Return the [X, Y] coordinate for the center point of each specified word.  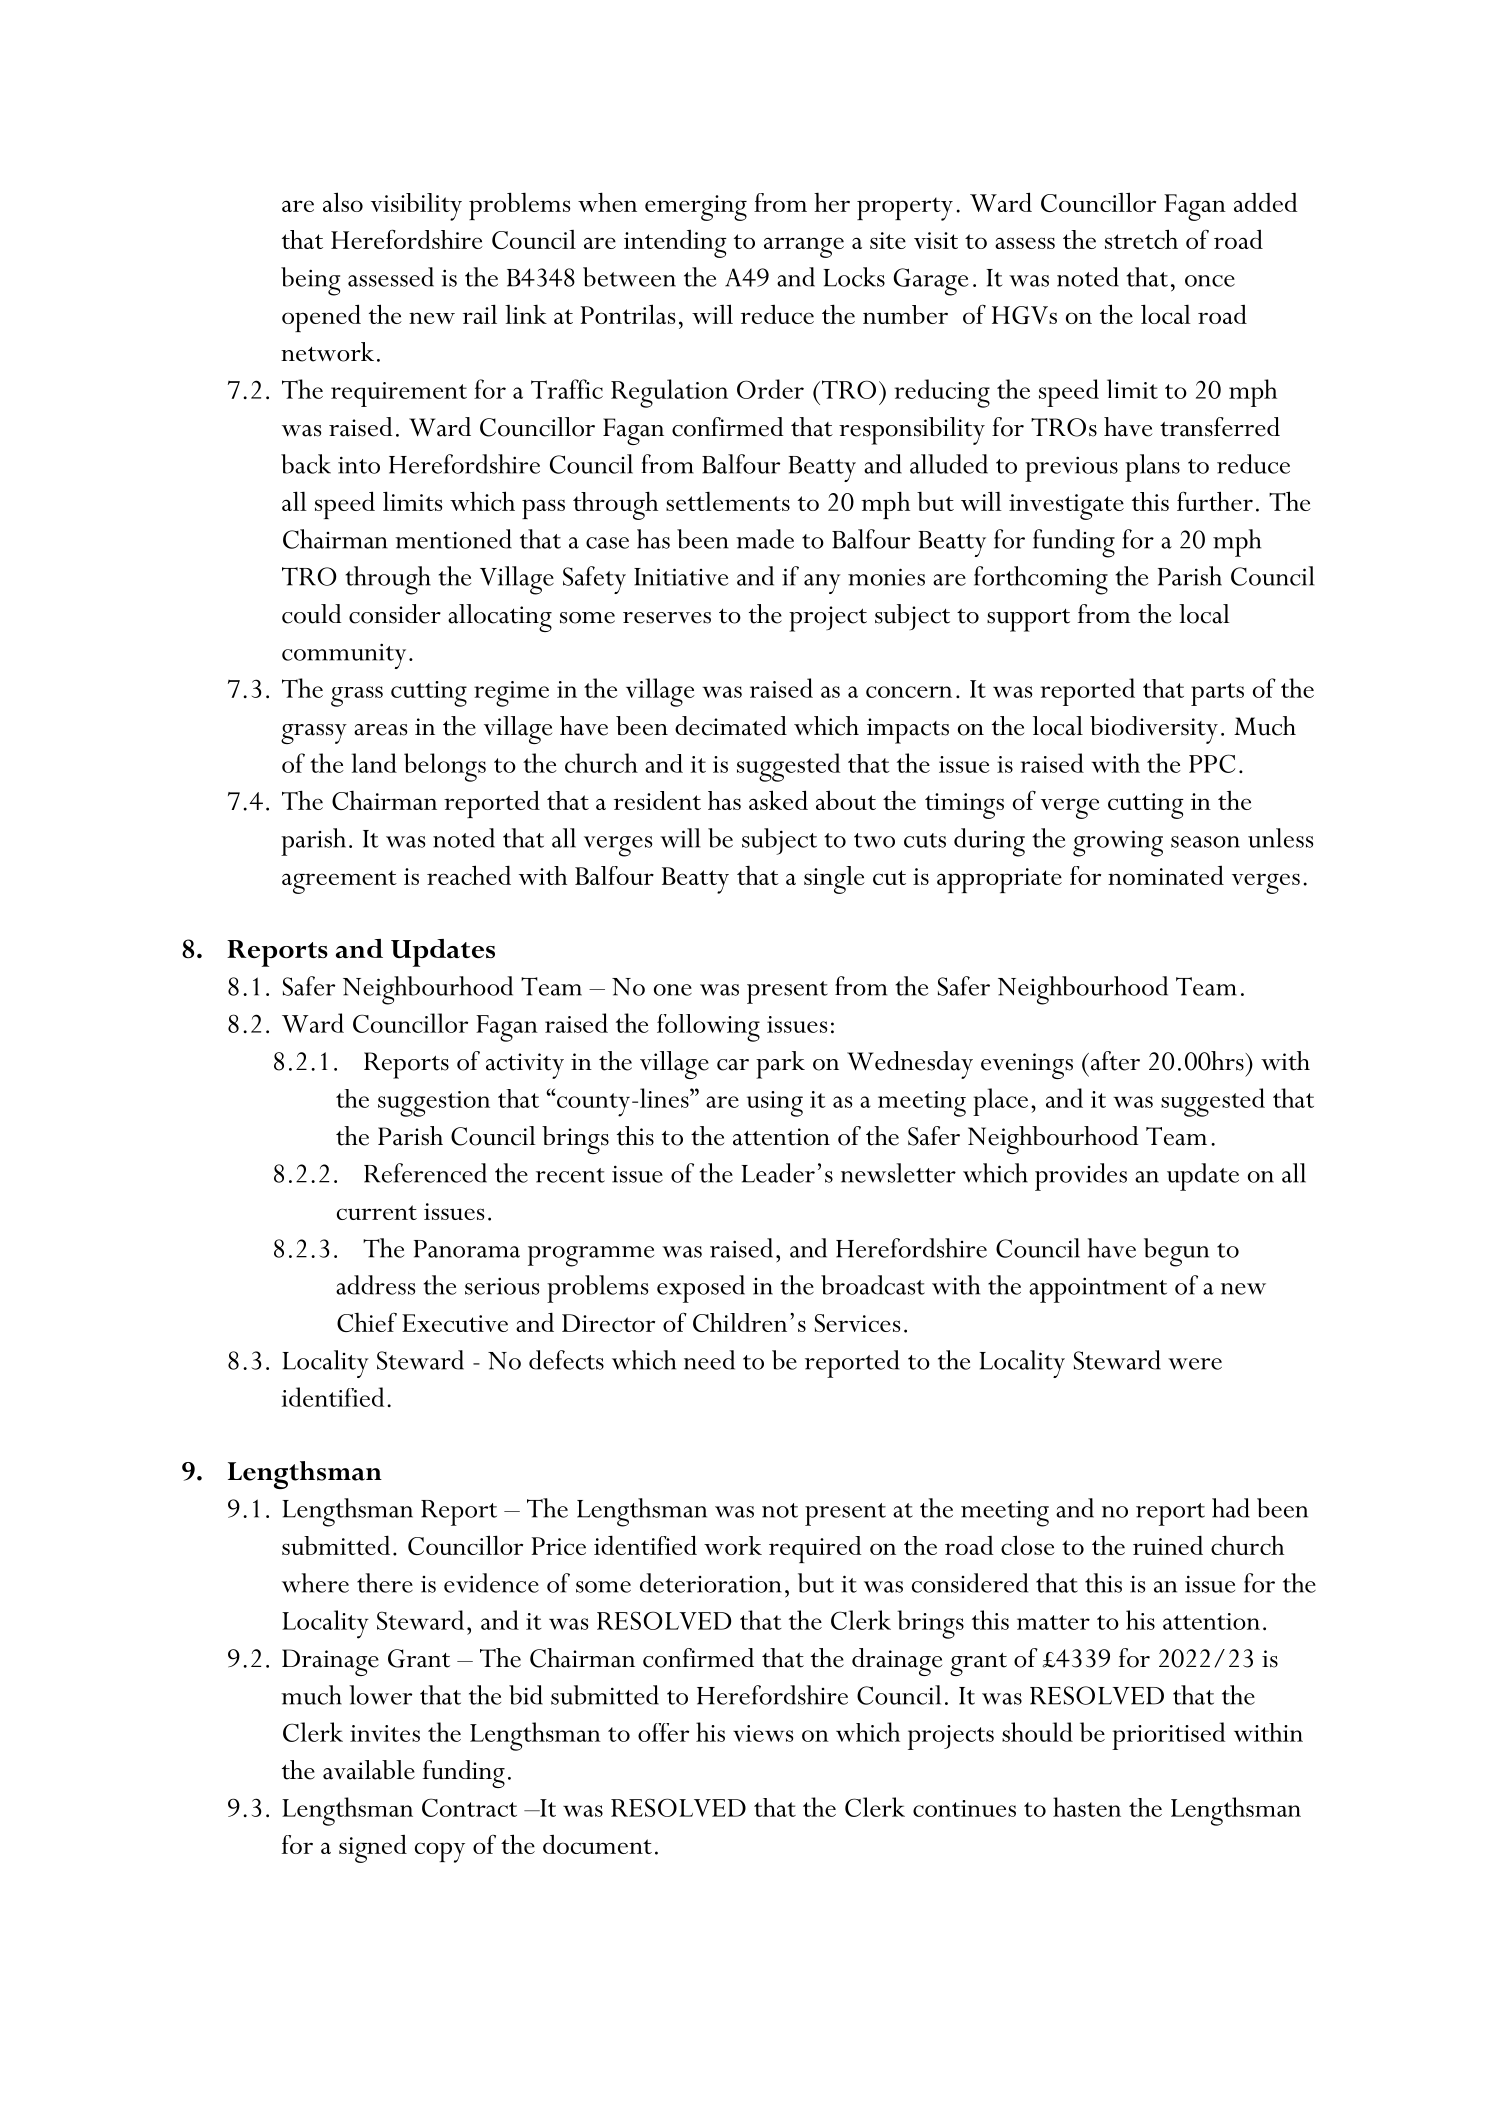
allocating [500, 618]
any [822, 584]
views [763, 1733]
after [1114, 1061]
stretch [1141, 239]
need [709, 1360]
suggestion [434, 1104]
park [780, 1065]
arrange [804, 247]
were [1195, 1364]
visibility [416, 207]
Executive [455, 1323]
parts [1217, 694]
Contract [469, 1807]
